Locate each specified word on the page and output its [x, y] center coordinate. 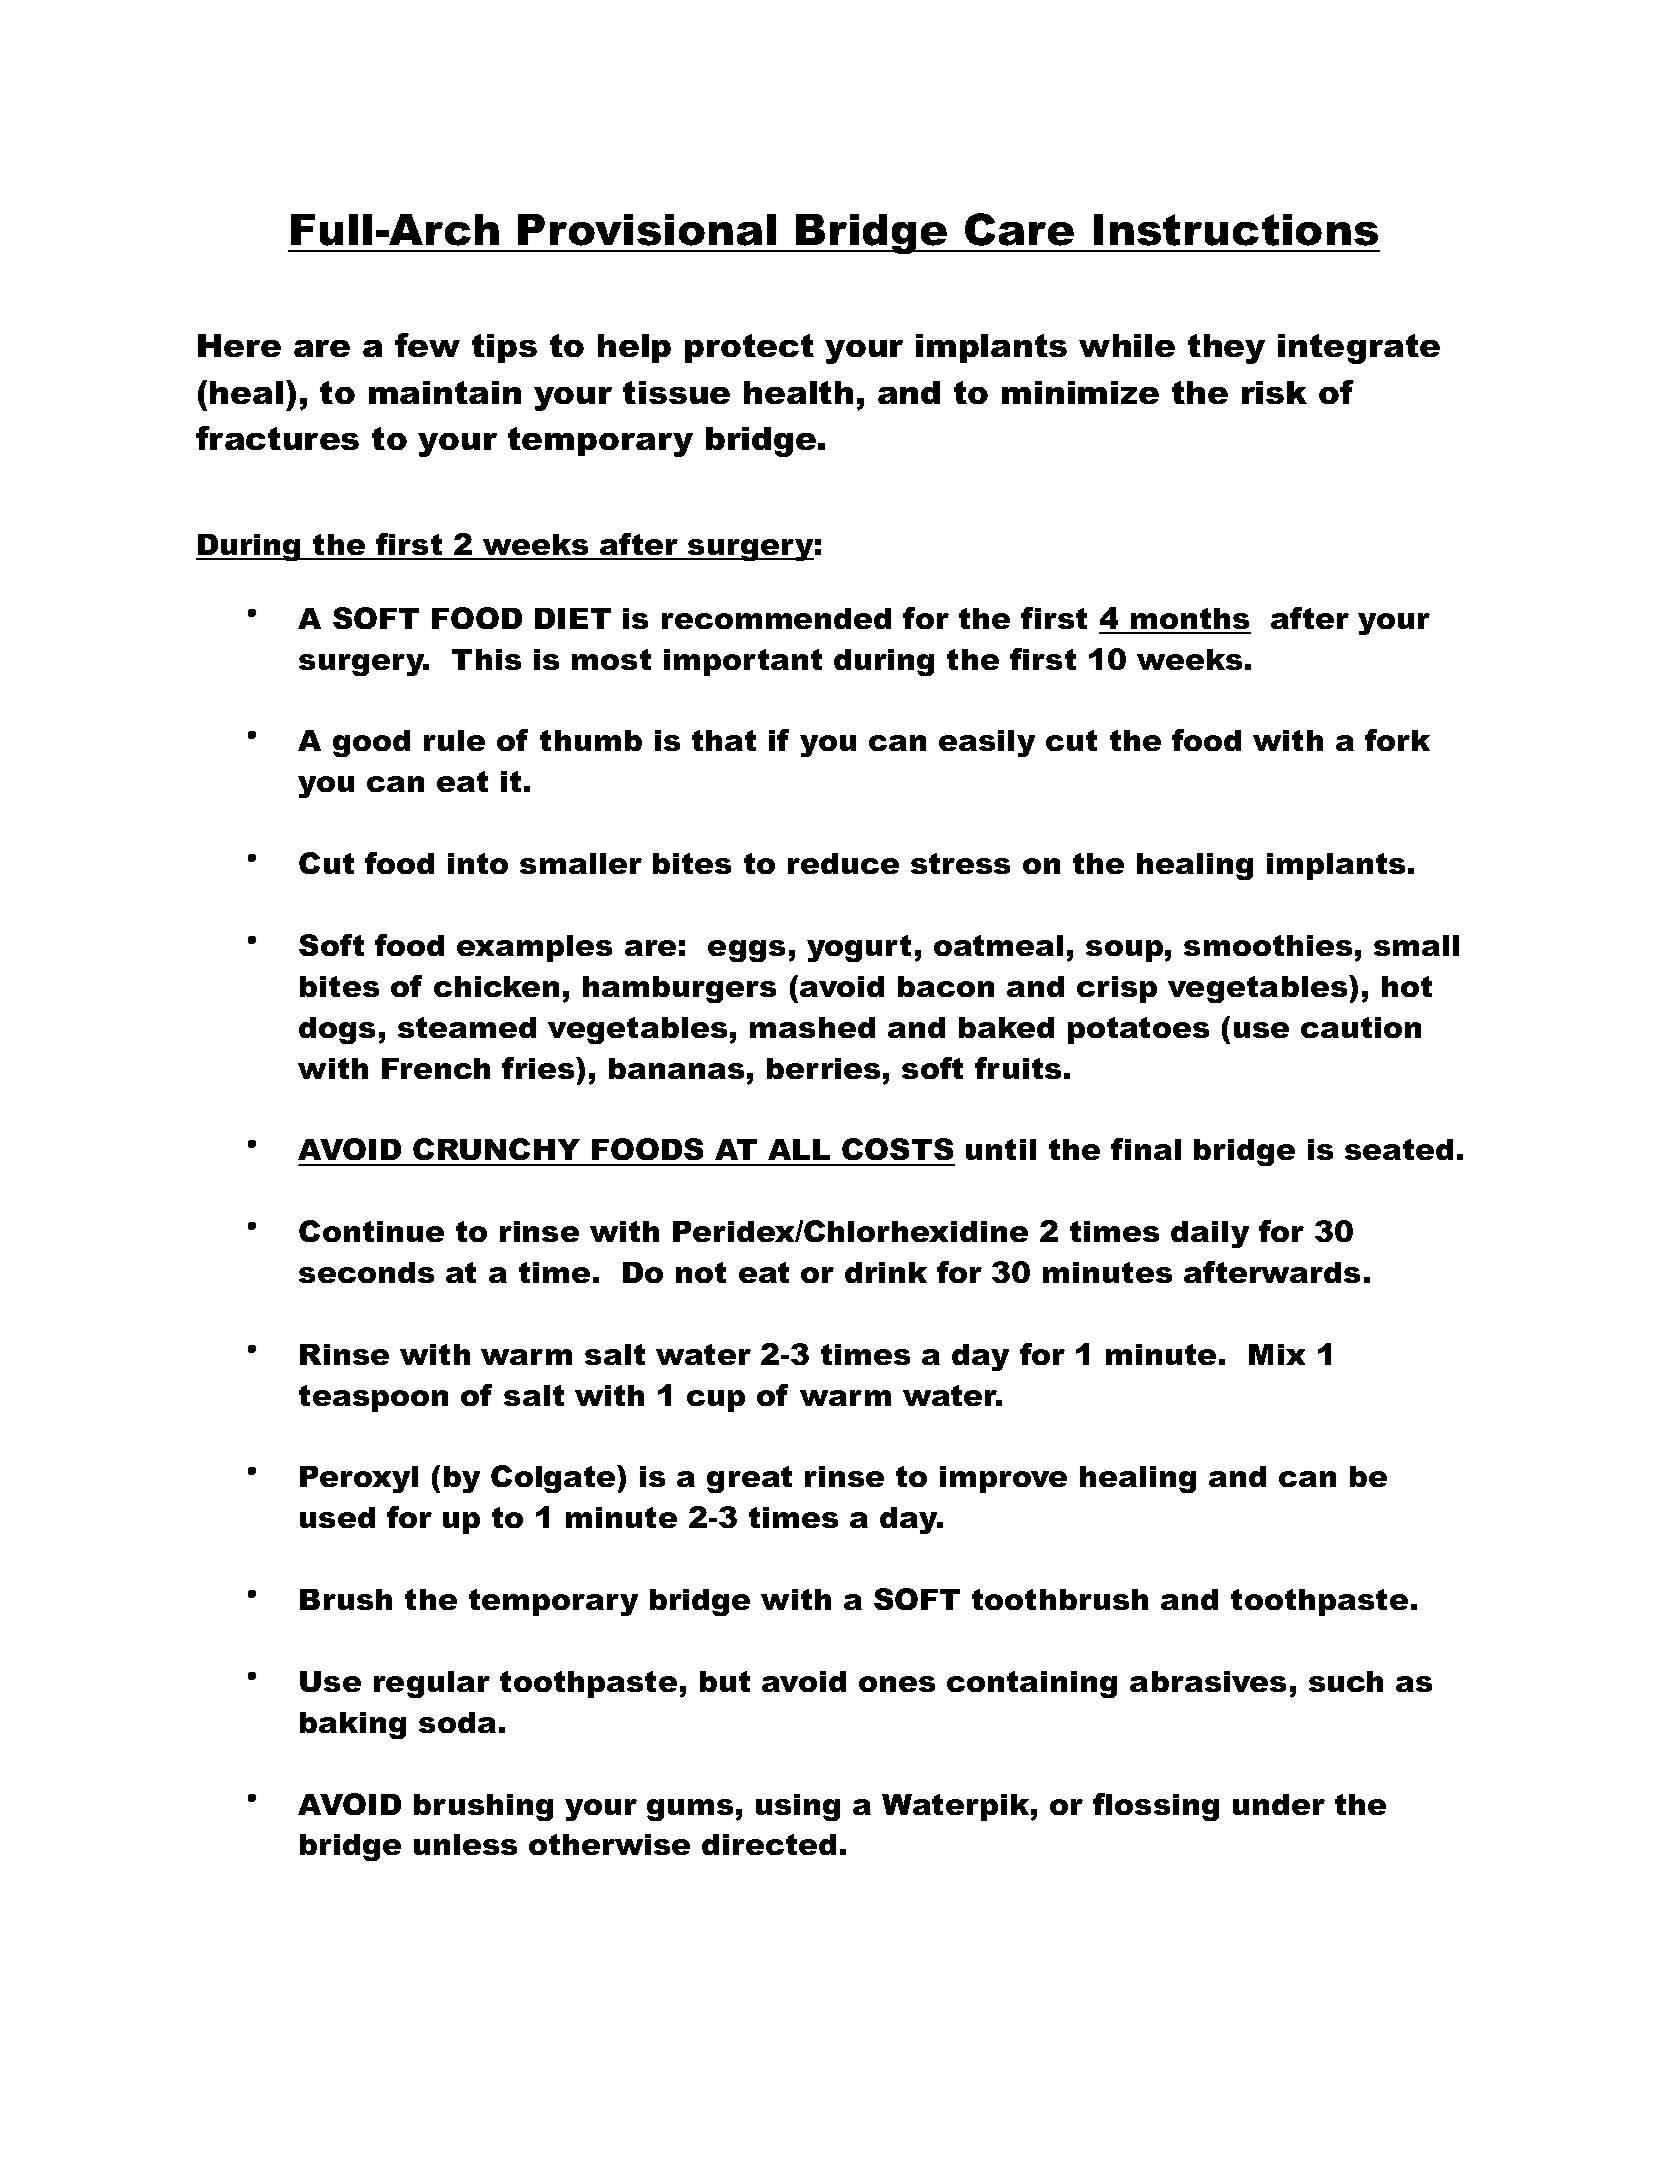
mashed [812, 1027]
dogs [337, 1030]
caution [1361, 1027]
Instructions [1236, 230]
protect [749, 348]
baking [353, 1725]
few [427, 345]
